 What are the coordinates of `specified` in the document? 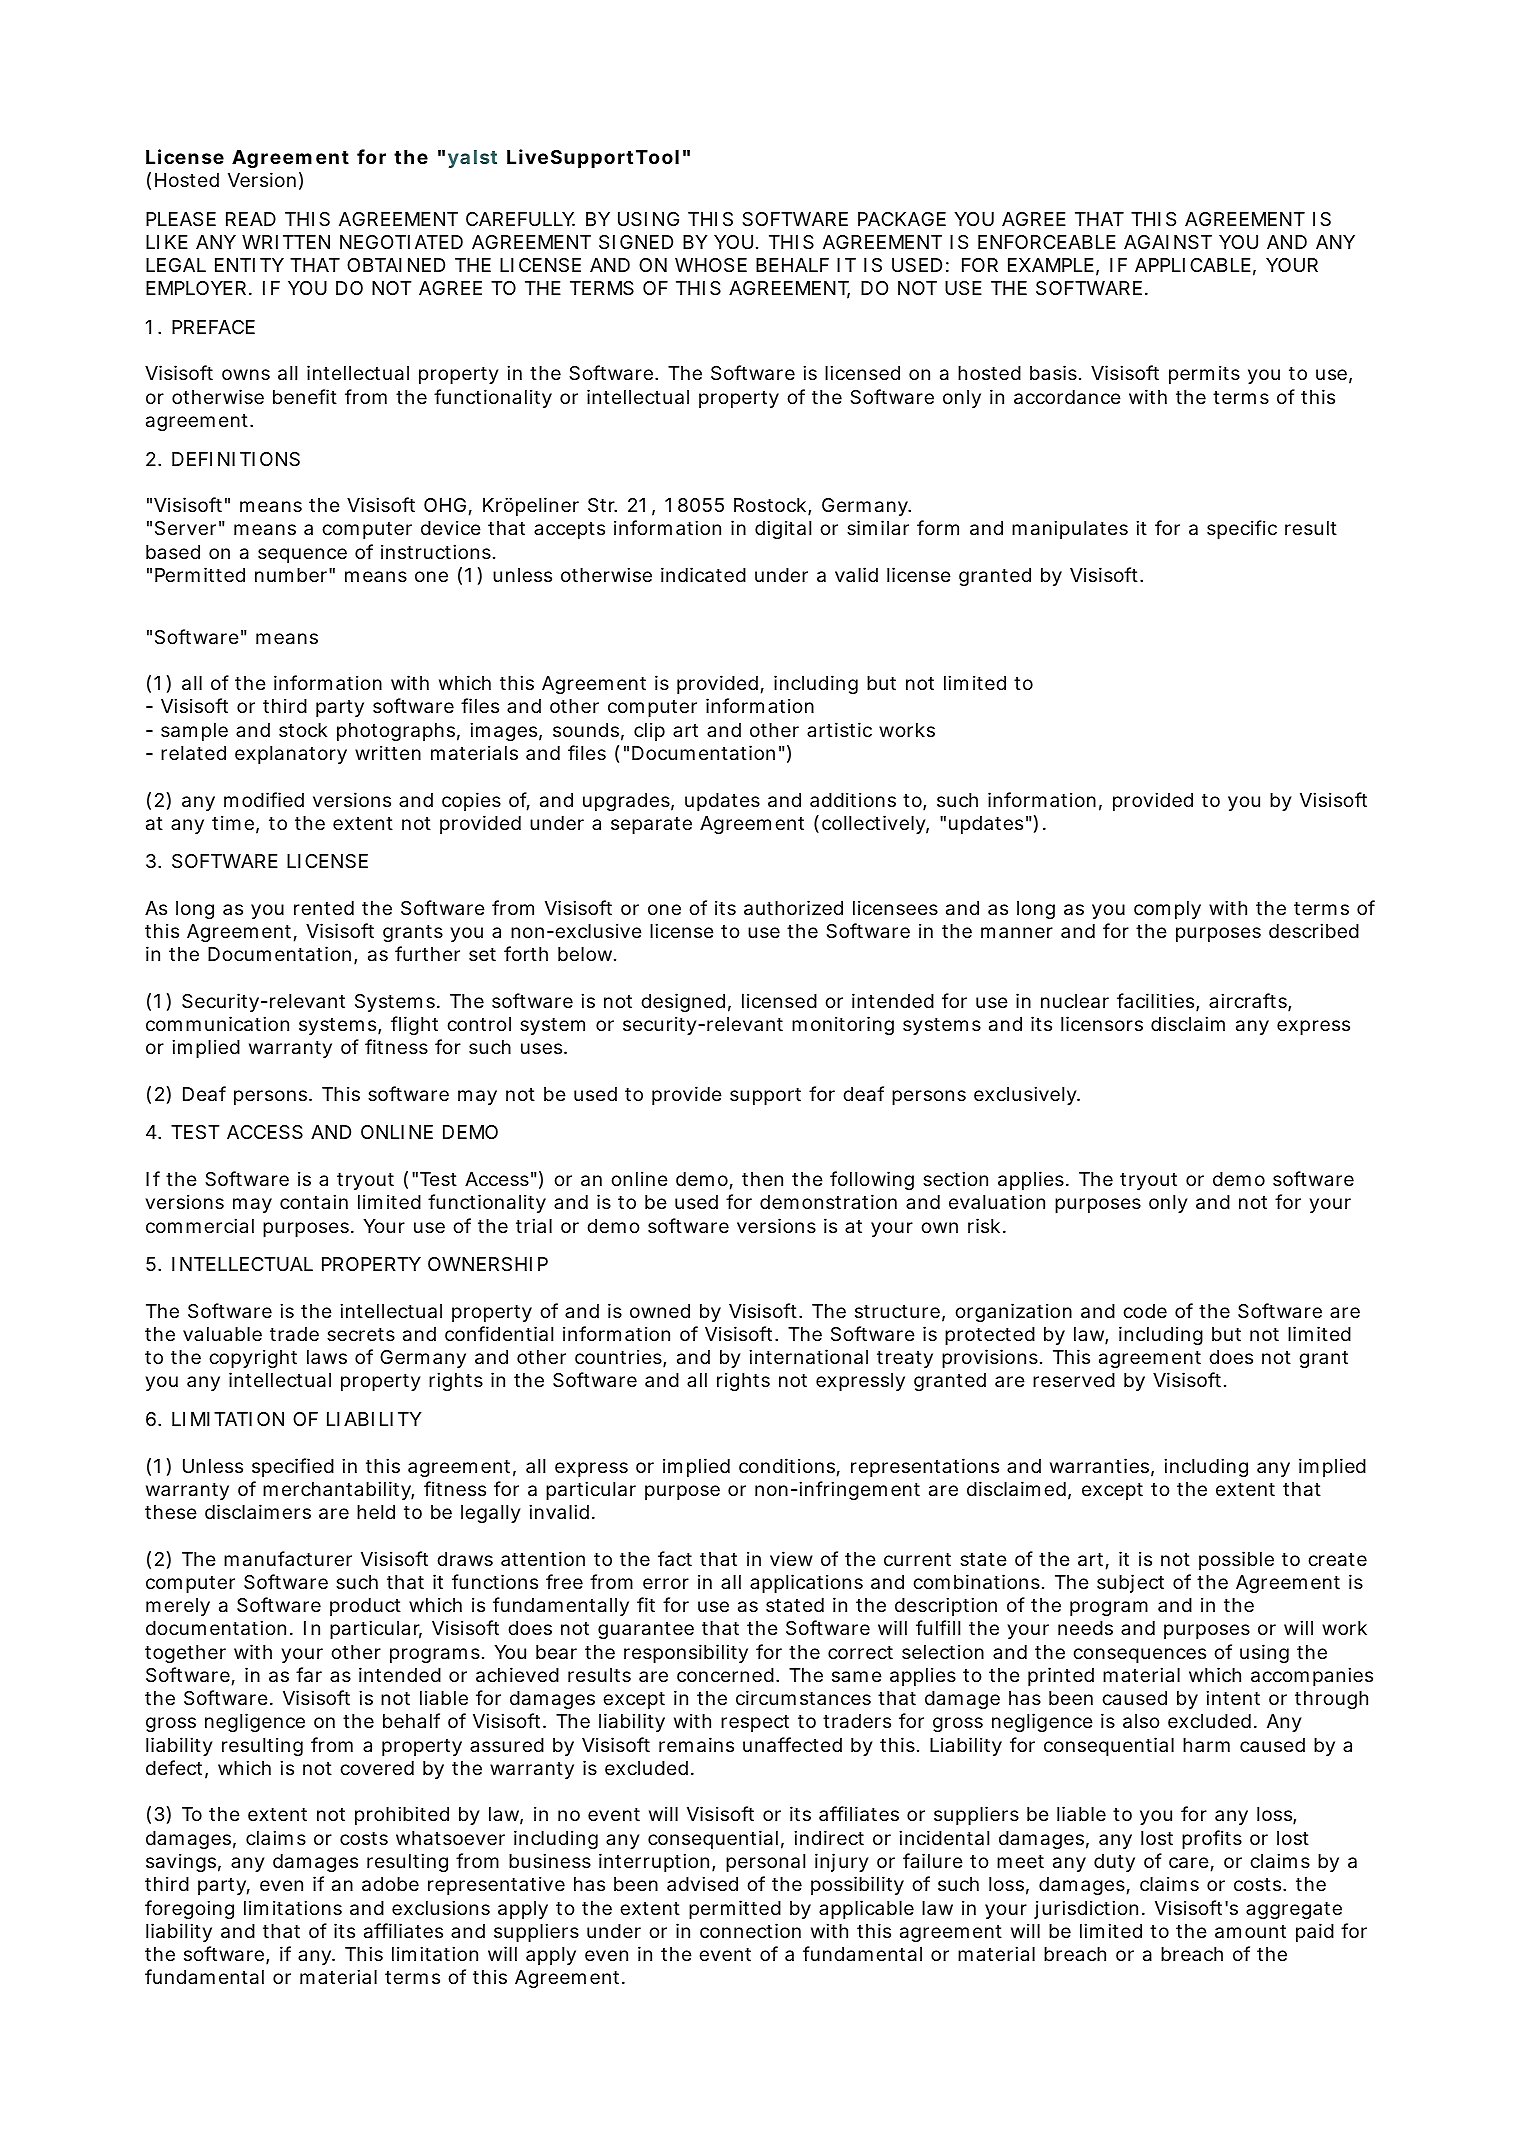 It's located at (293, 1467).
